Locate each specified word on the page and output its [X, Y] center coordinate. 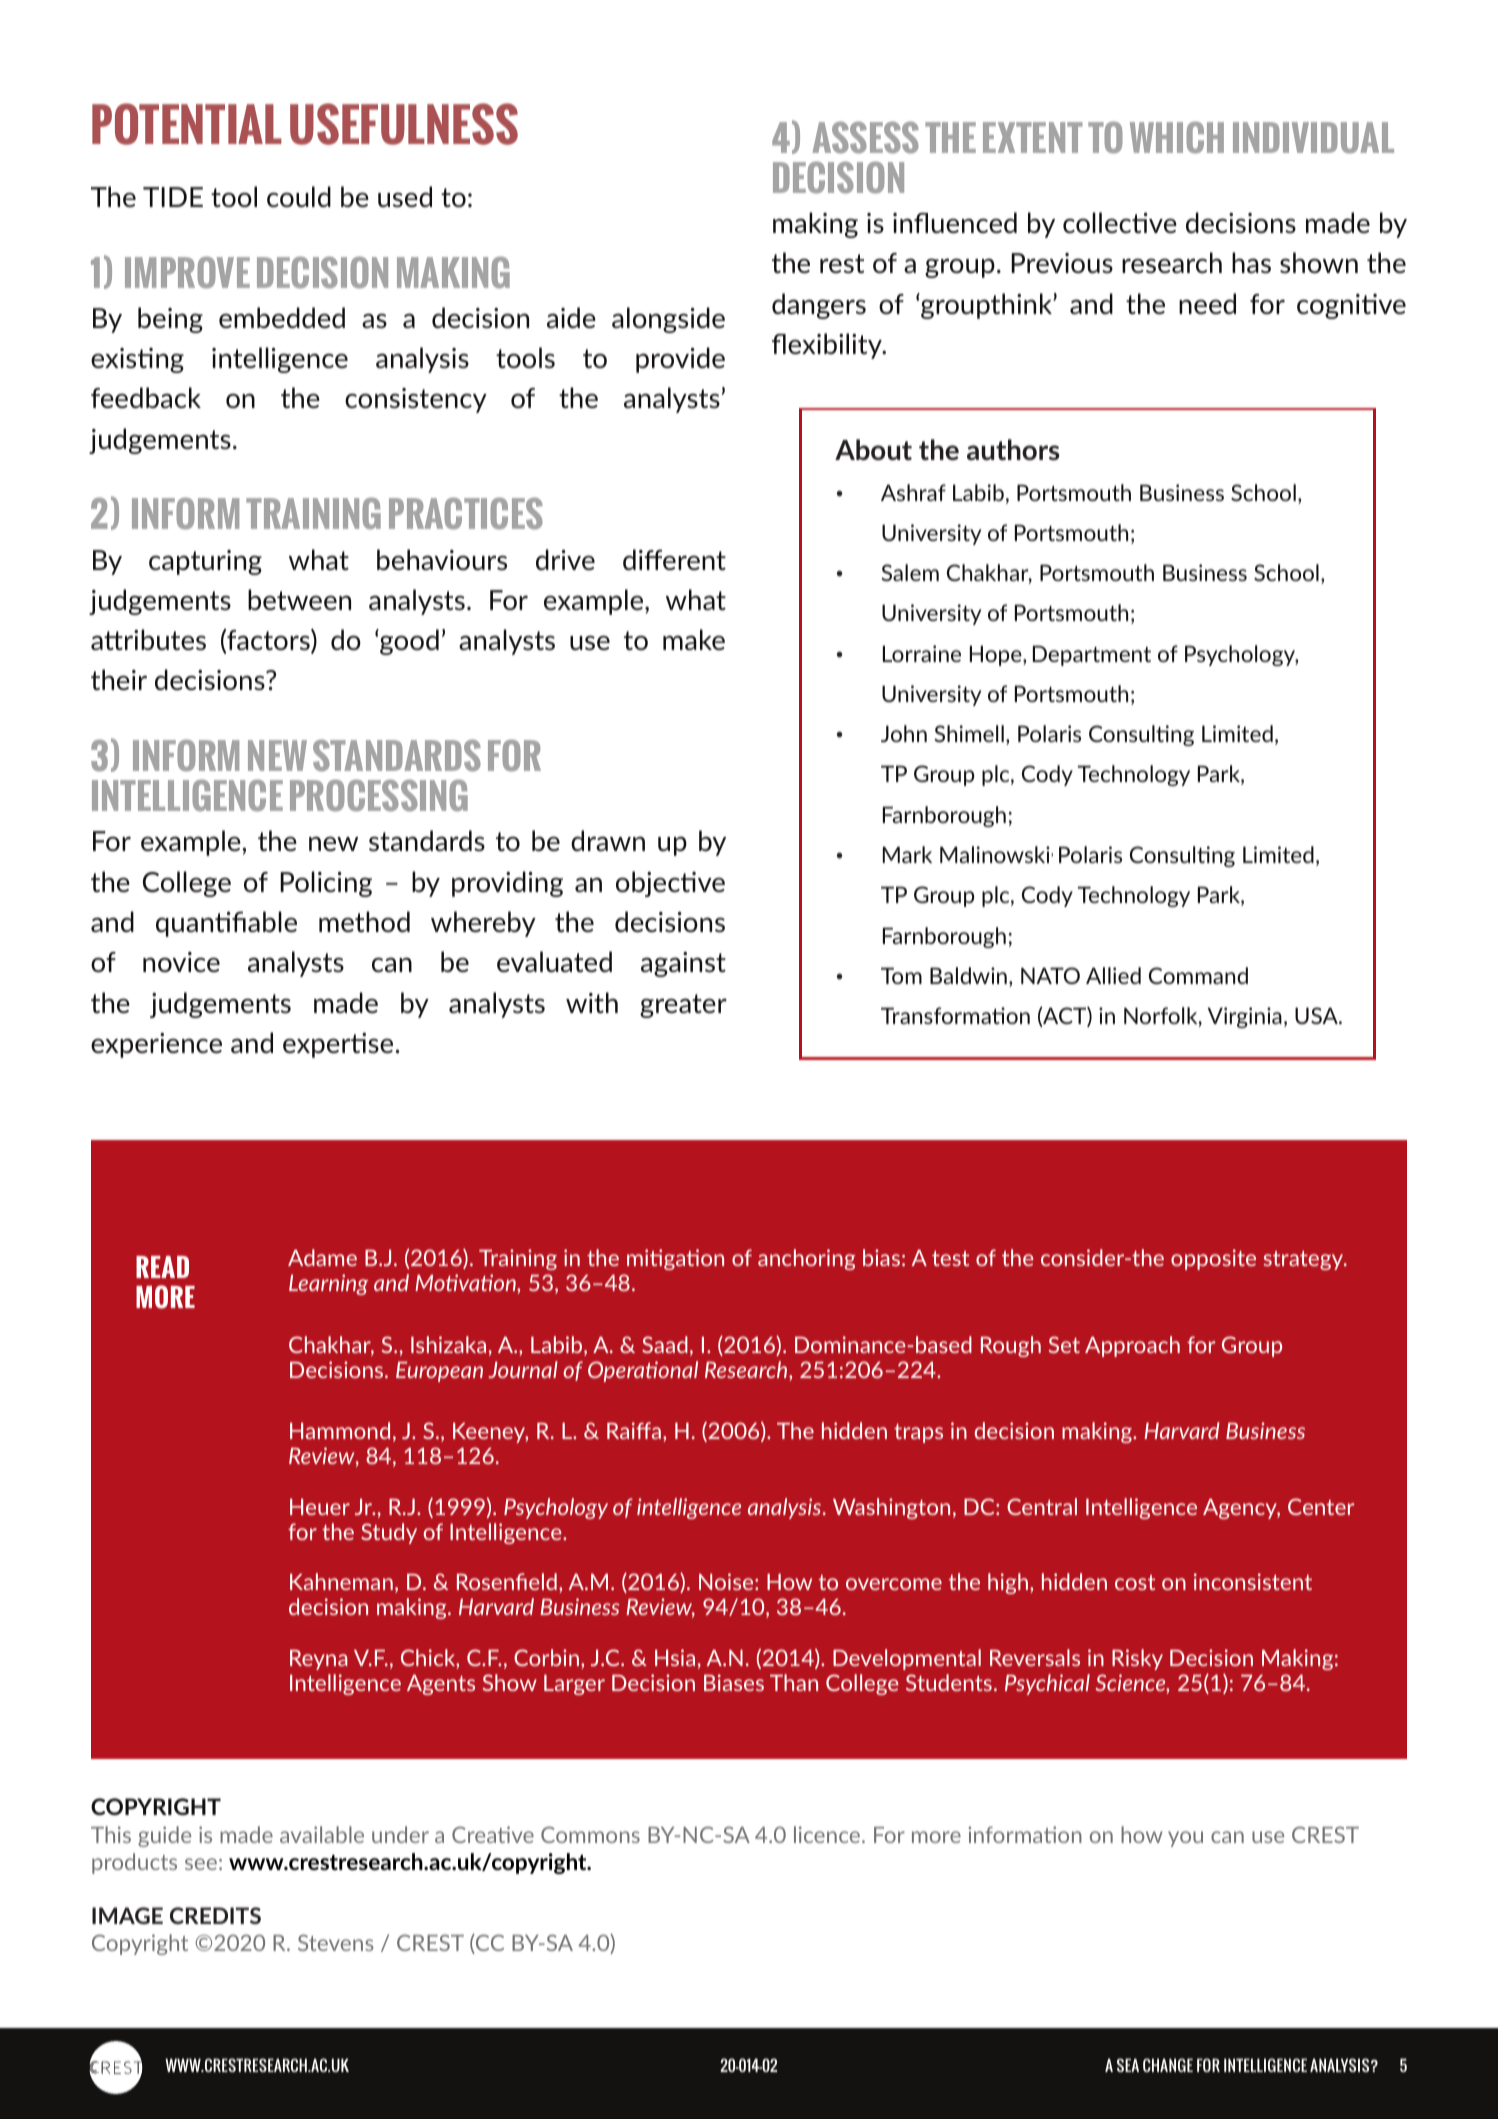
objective [670, 884]
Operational [643, 1371]
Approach [1132, 1346]
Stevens [336, 1942]
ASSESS [865, 137]
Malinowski [996, 854]
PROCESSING [379, 795]
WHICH [1177, 137]
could [299, 196]
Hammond [340, 1430]
